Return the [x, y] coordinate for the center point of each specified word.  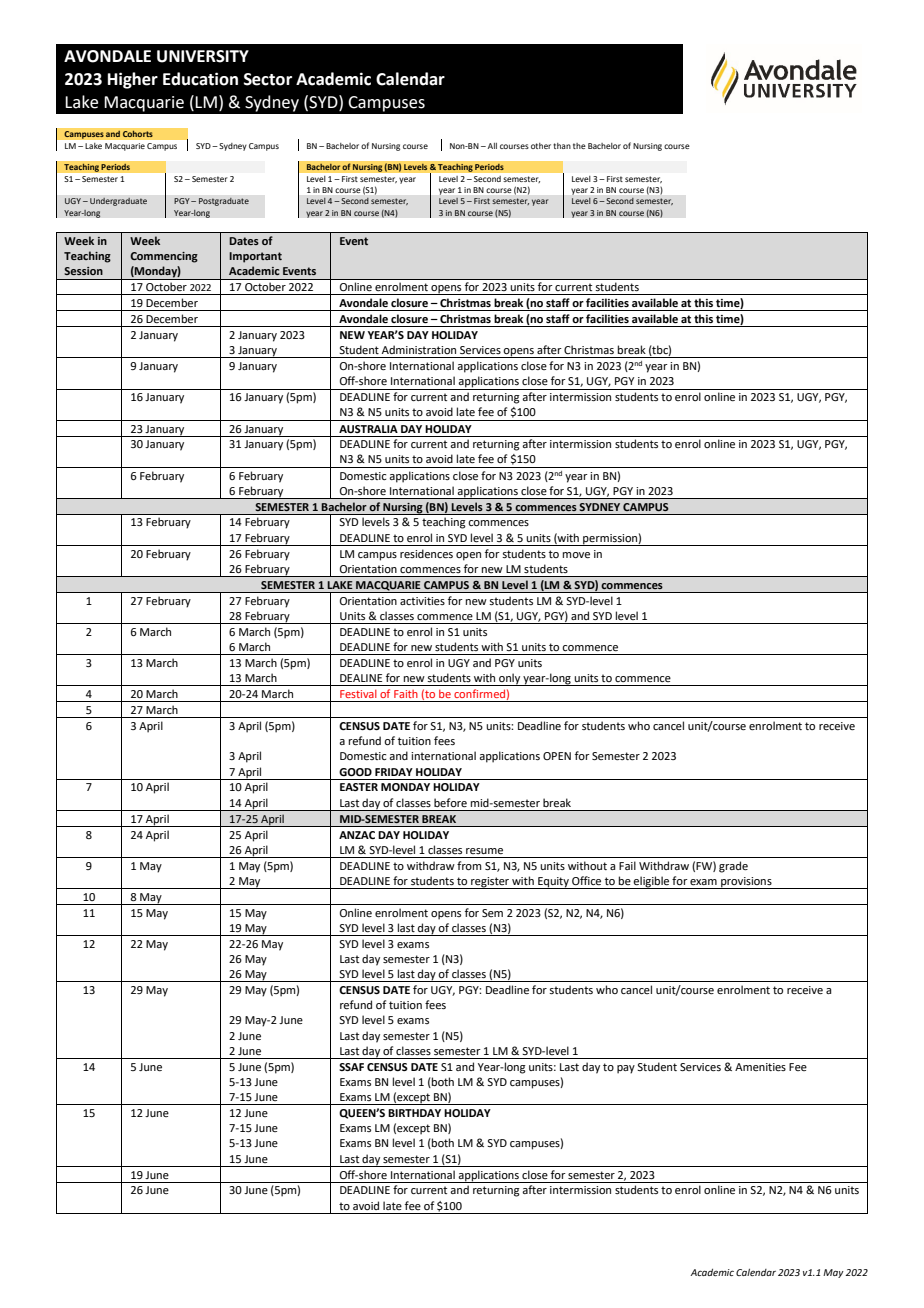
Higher [133, 80]
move [576, 555]
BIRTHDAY [414, 1113]
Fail [627, 865]
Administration [419, 349]
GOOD [355, 772]
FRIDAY [394, 772]
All [491, 146]
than [562, 146]
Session [83, 271]
